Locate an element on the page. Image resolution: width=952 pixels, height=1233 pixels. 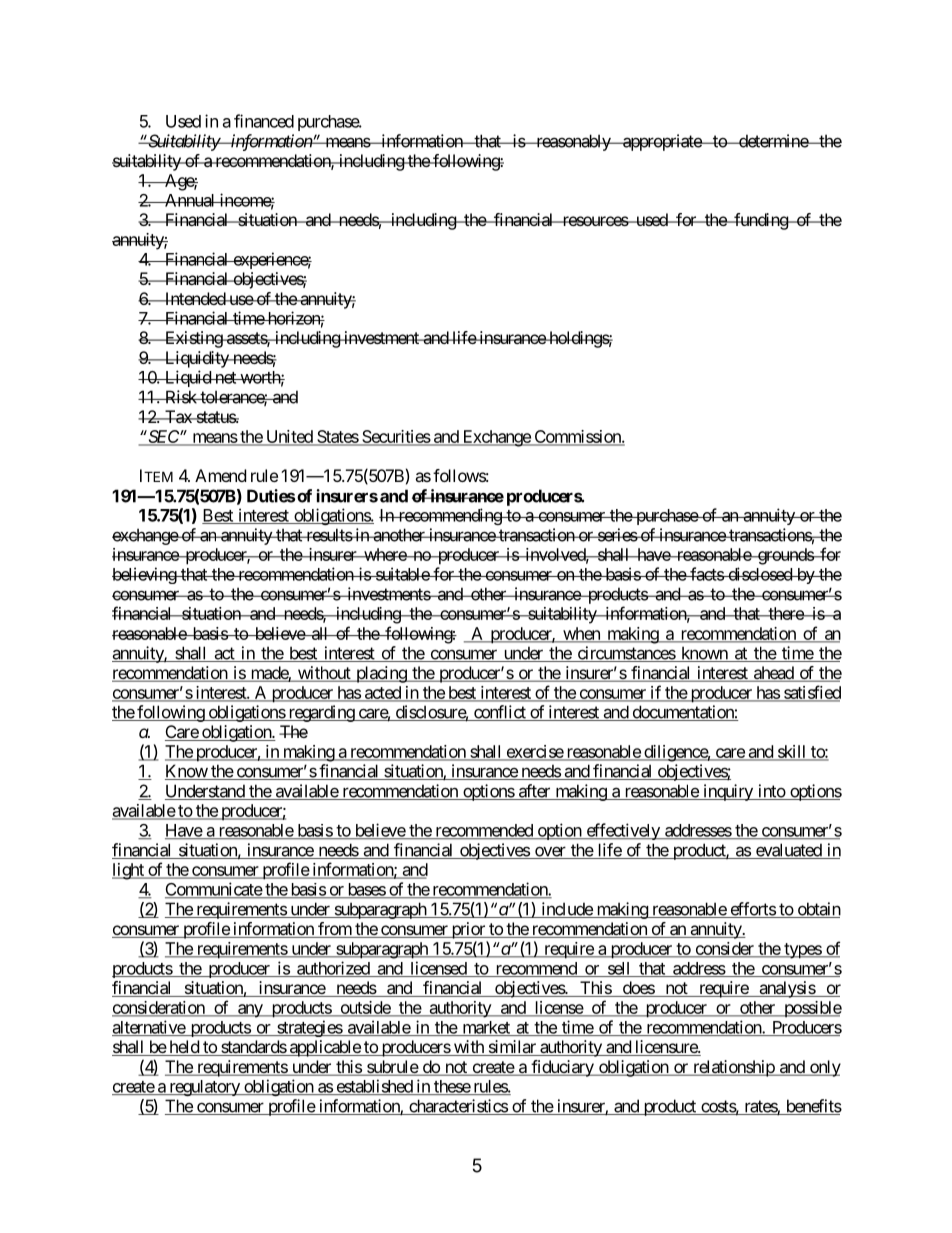
reasonably is located at coordinates (573, 142).
